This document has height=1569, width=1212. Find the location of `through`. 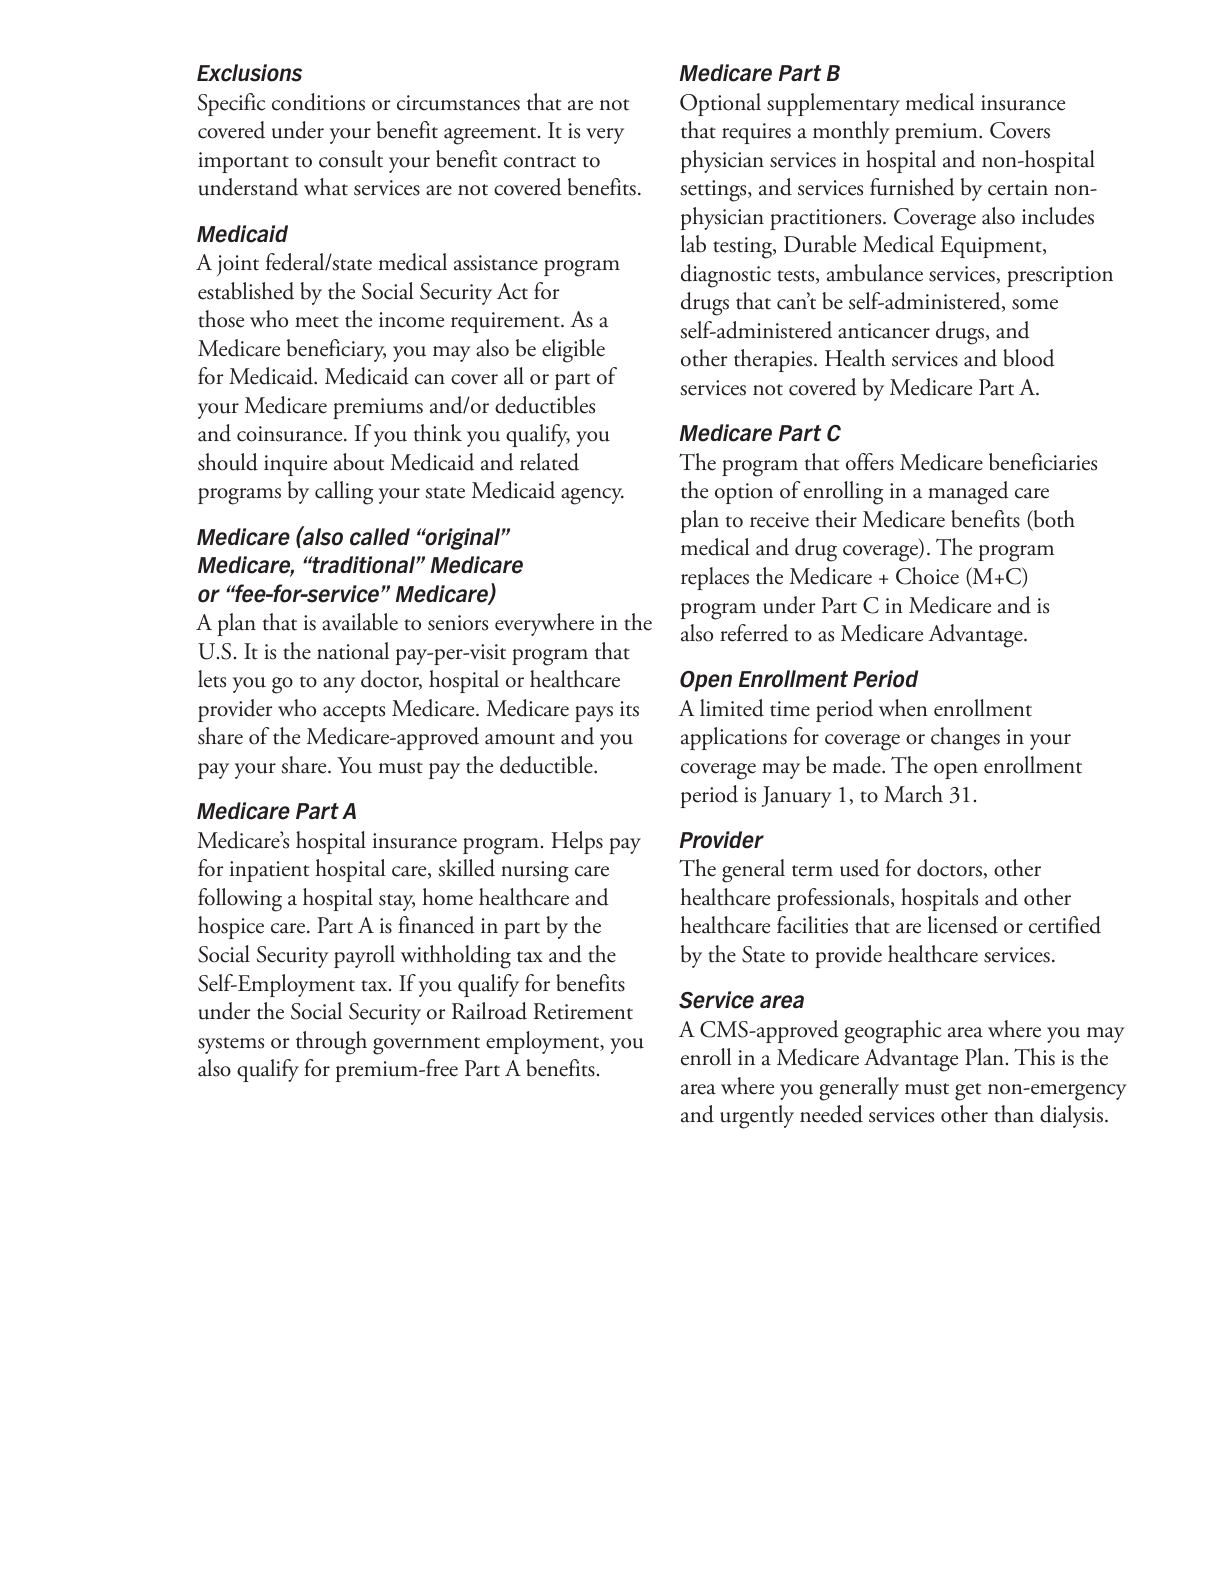

through is located at coordinates (331, 1043).
